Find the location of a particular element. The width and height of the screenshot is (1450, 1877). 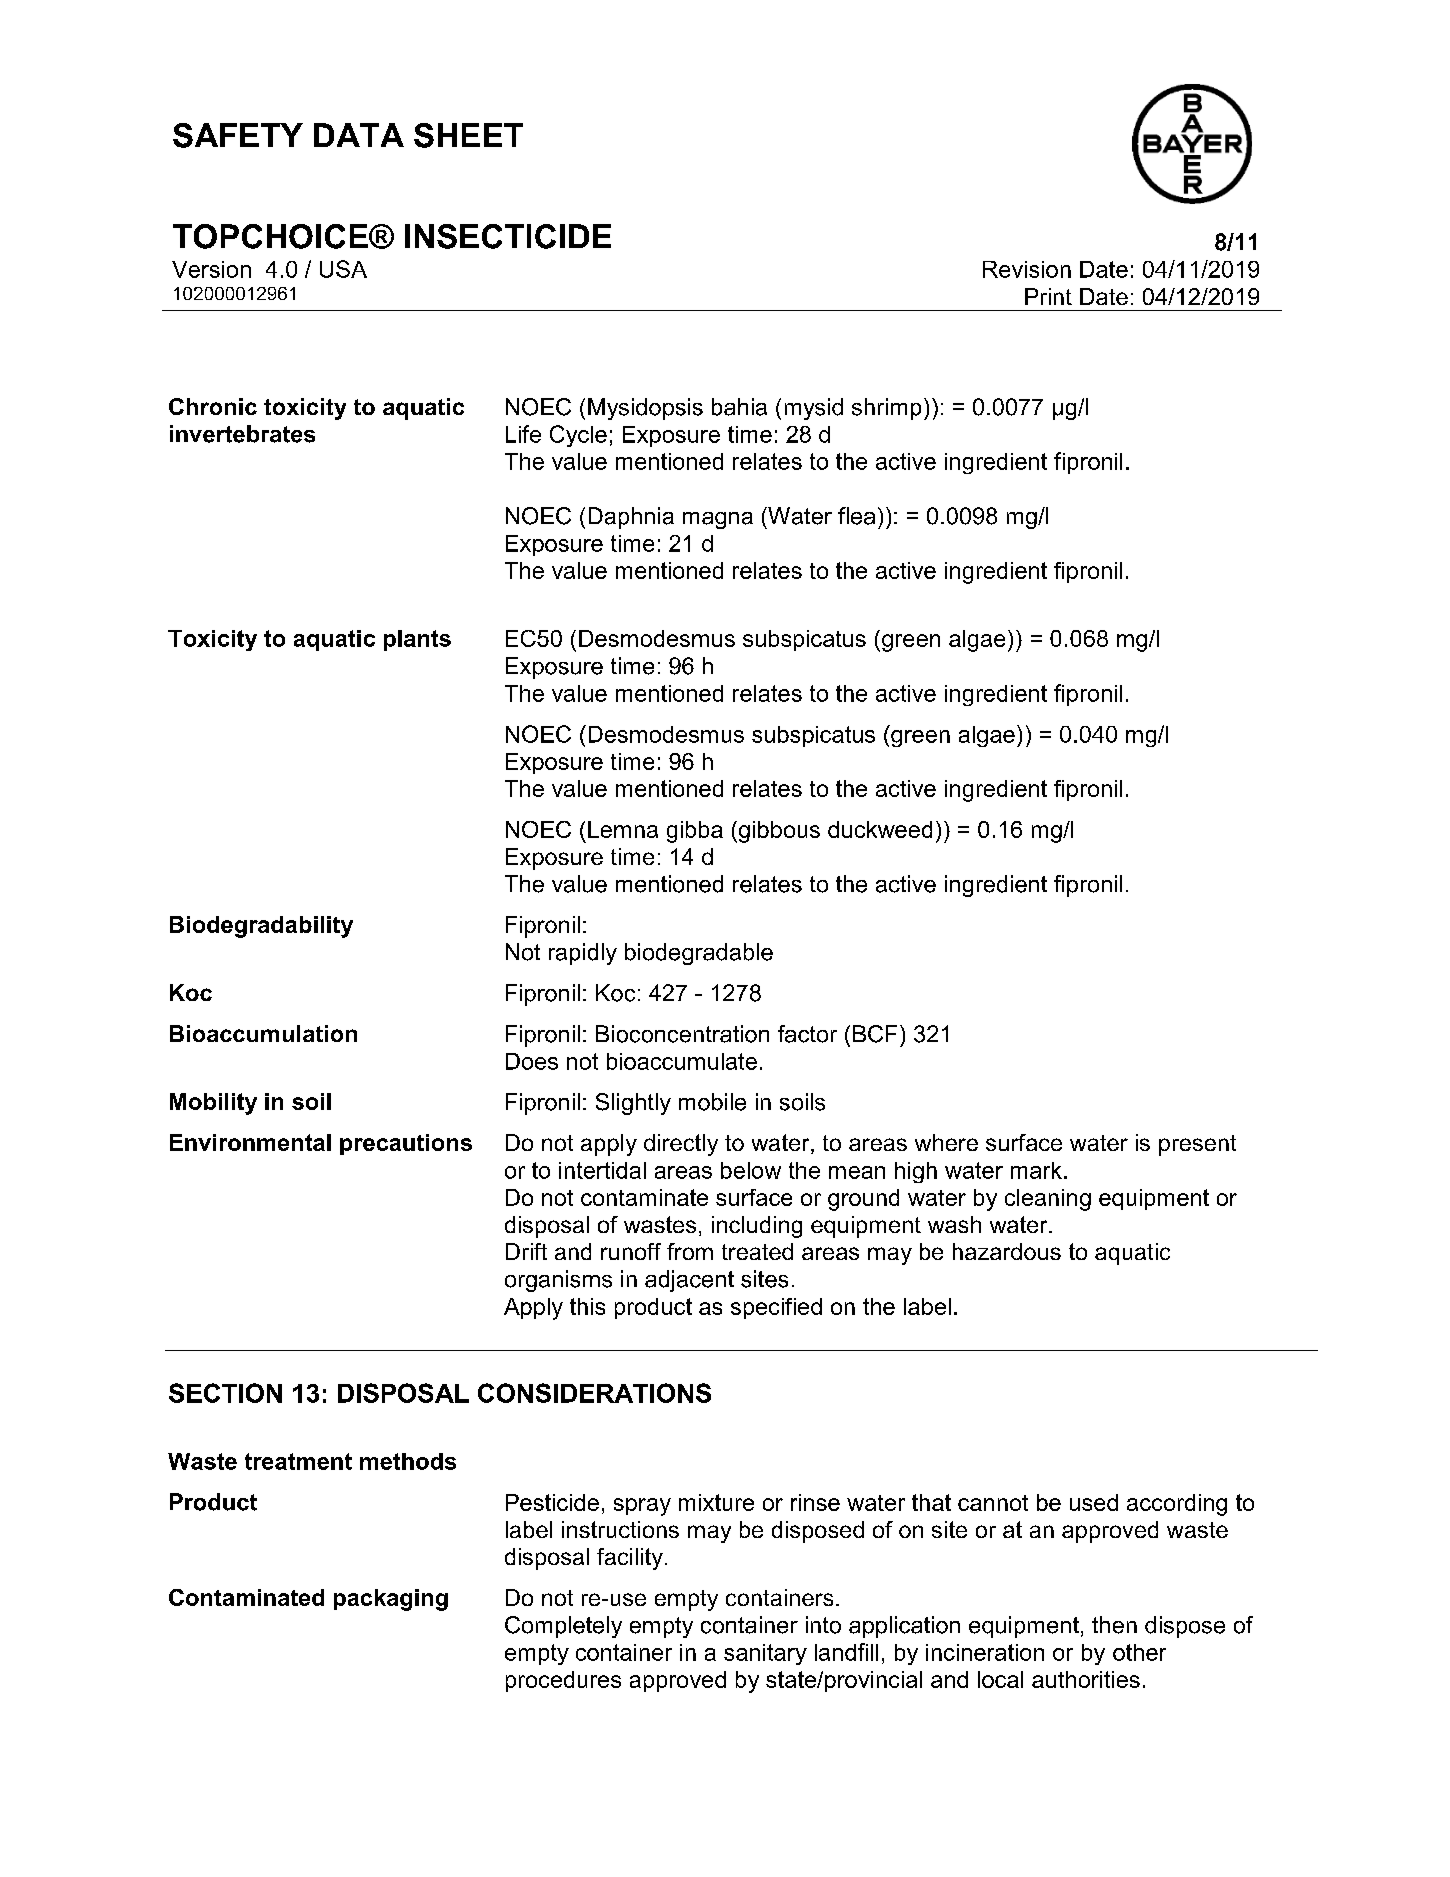

sanitary is located at coordinates (765, 1654).
